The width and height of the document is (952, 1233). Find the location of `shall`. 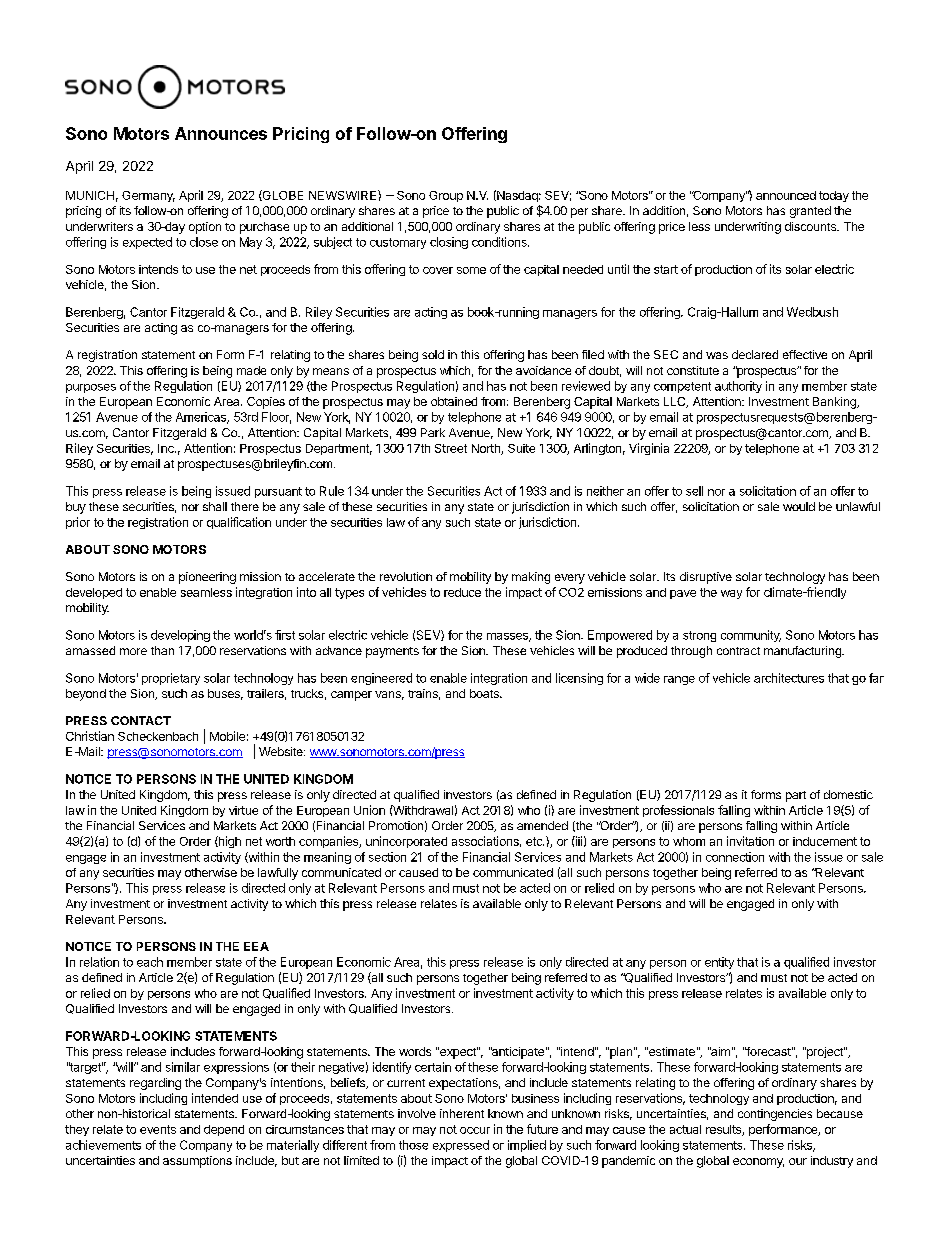

shall is located at coordinates (215, 506).
